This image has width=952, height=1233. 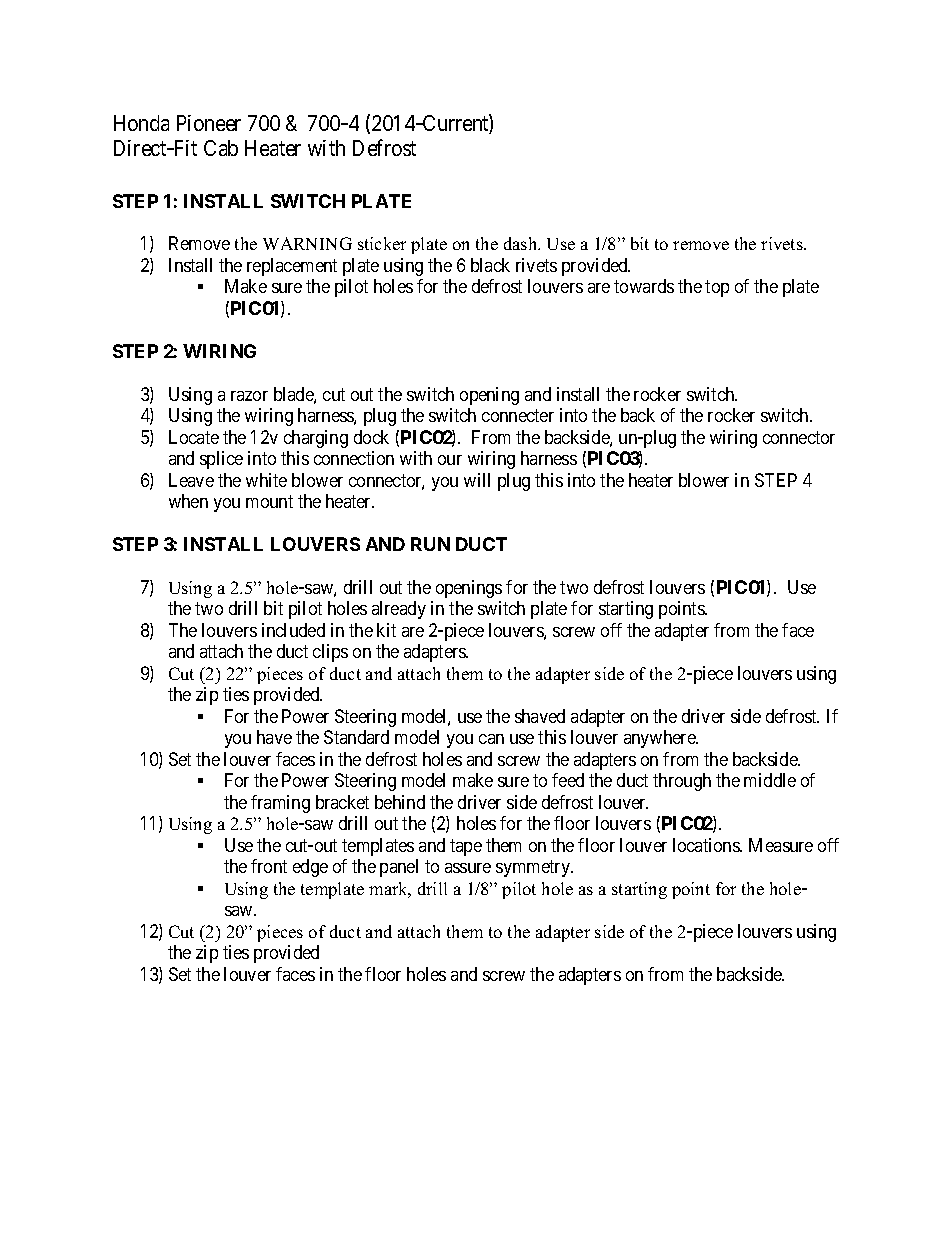 I want to click on Cab, so click(x=221, y=148).
